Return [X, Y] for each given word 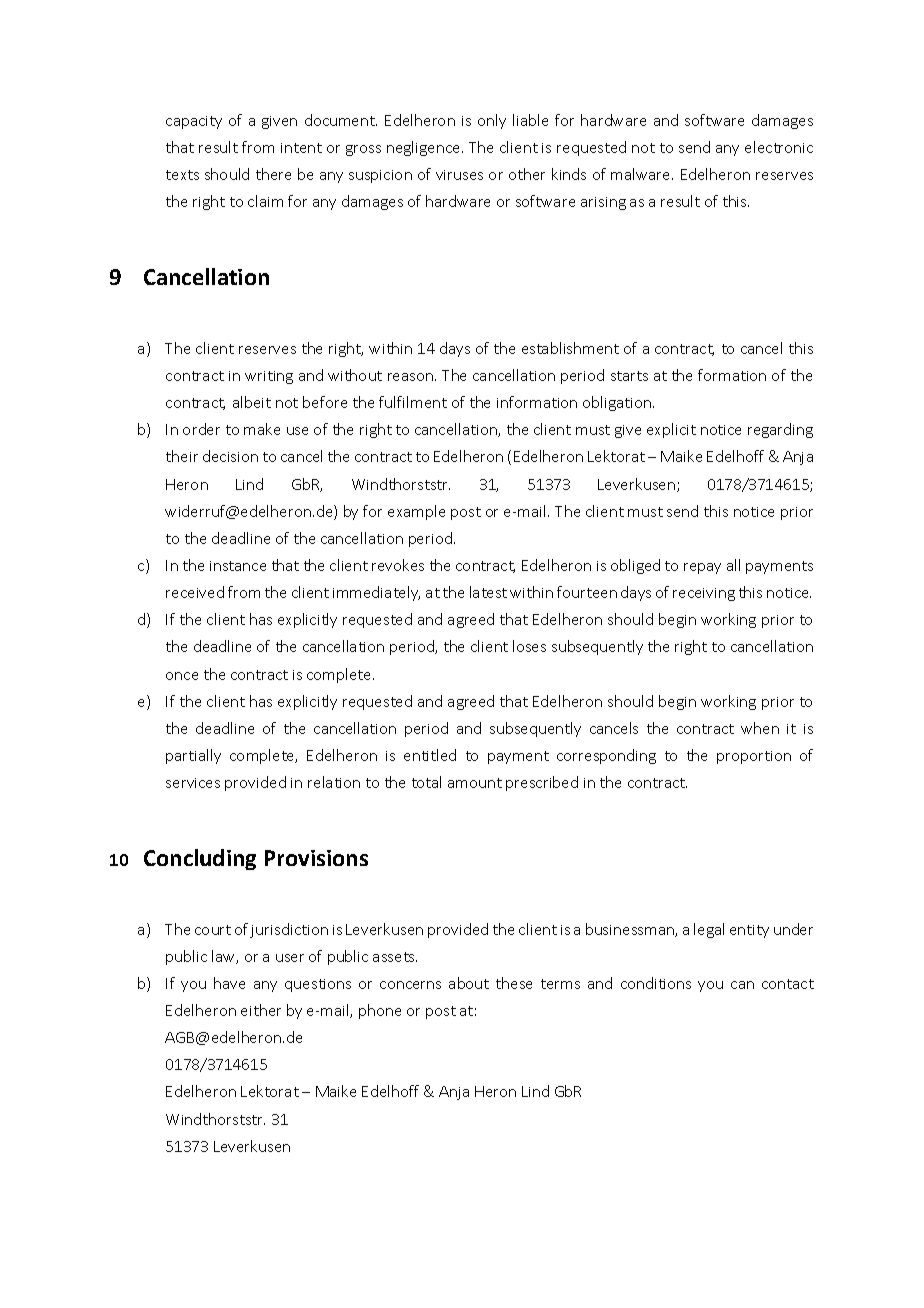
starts [629, 376]
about [469, 983]
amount [475, 783]
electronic [779, 147]
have [229, 983]
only [492, 121]
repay [702, 568]
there [273, 174]
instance [238, 566]
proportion [754, 757]
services [193, 783]
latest [488, 592]
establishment [570, 348]
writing [269, 377]
